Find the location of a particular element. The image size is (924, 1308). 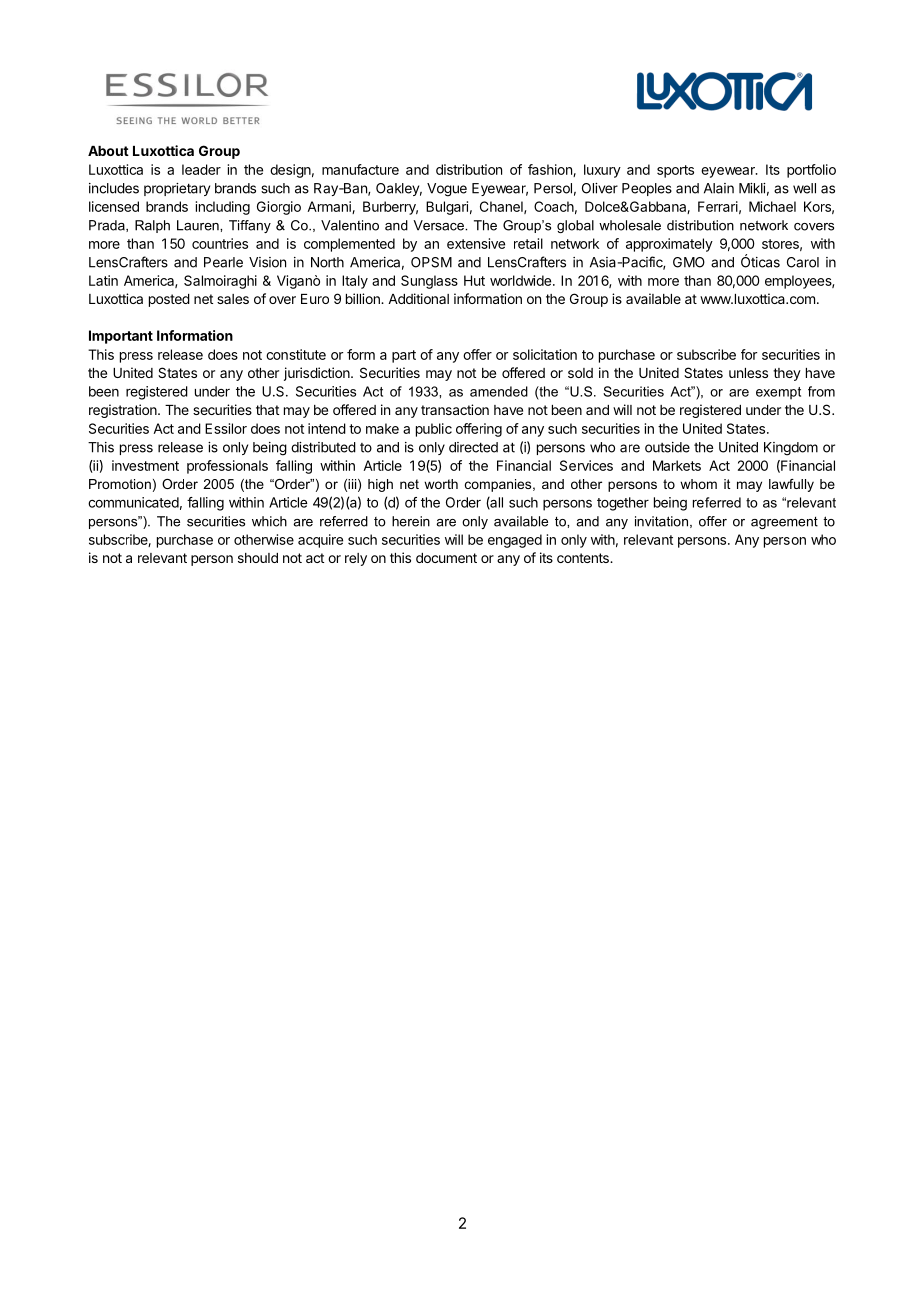

investment is located at coordinates (145, 465).
